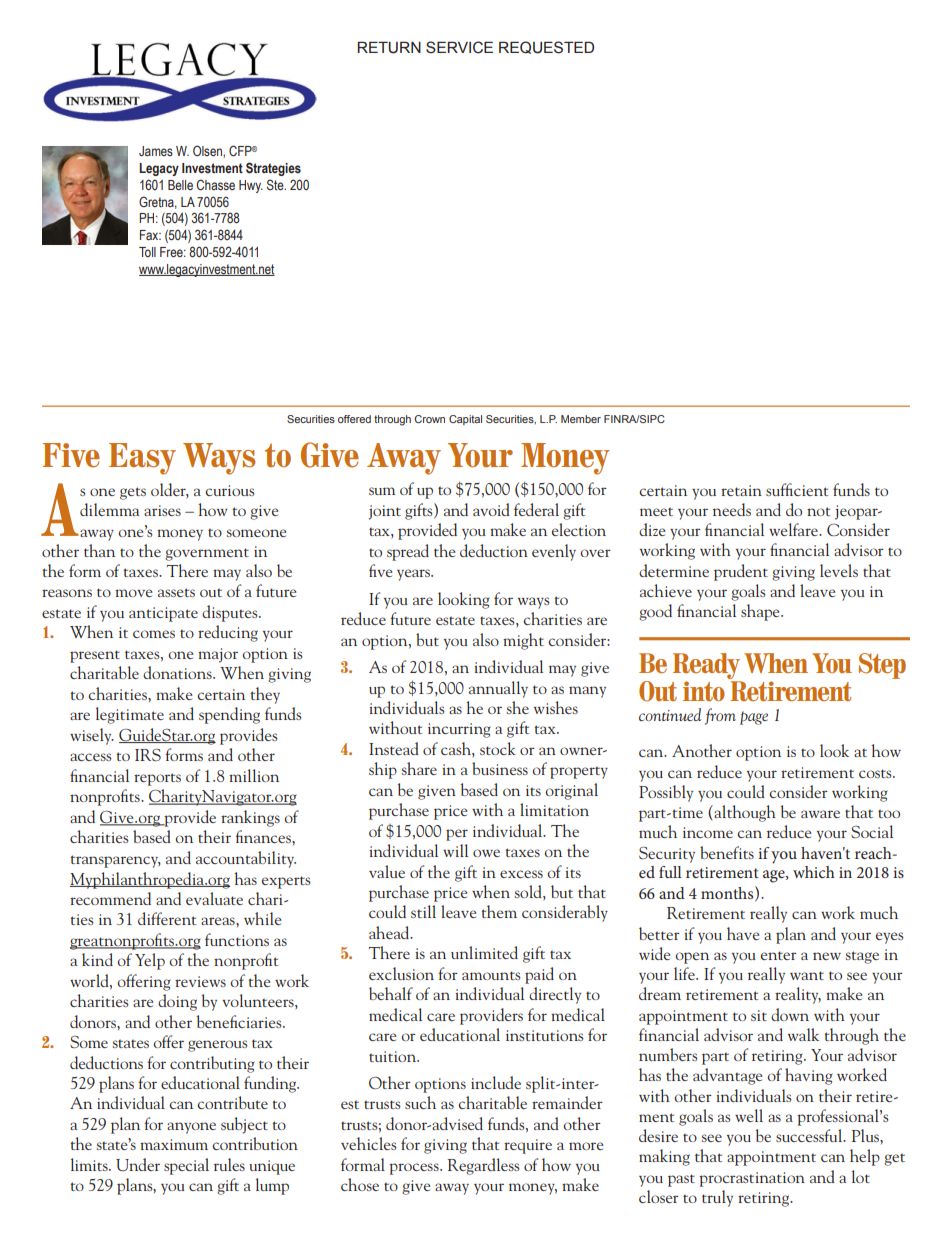 The height and width of the screenshot is (1233, 952). Describe the element at coordinates (465, 420) in the screenshot. I see `Capital` at that location.
